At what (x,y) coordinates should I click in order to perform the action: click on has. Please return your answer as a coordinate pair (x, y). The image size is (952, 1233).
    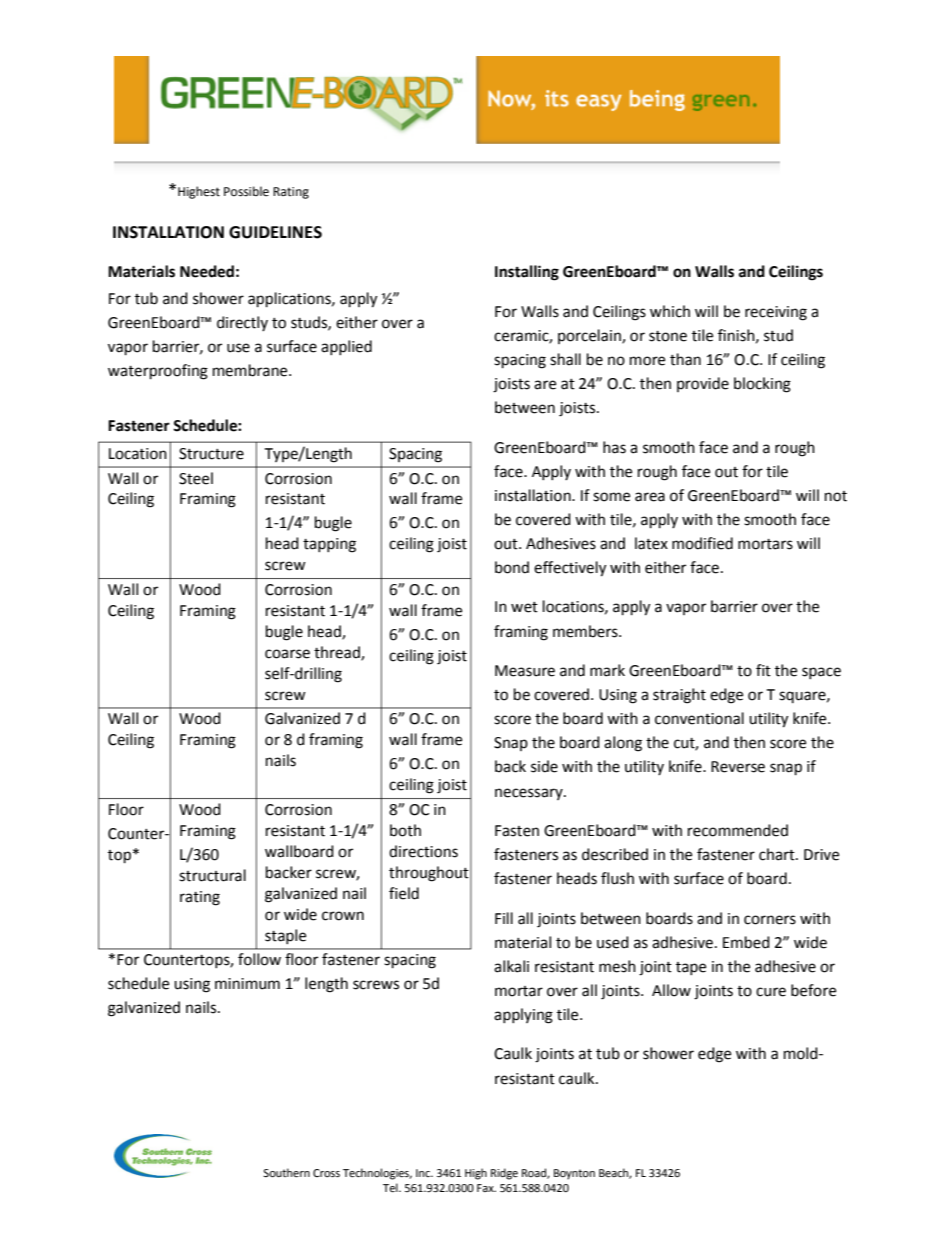
    Looking at the image, I should click on (614, 447).
